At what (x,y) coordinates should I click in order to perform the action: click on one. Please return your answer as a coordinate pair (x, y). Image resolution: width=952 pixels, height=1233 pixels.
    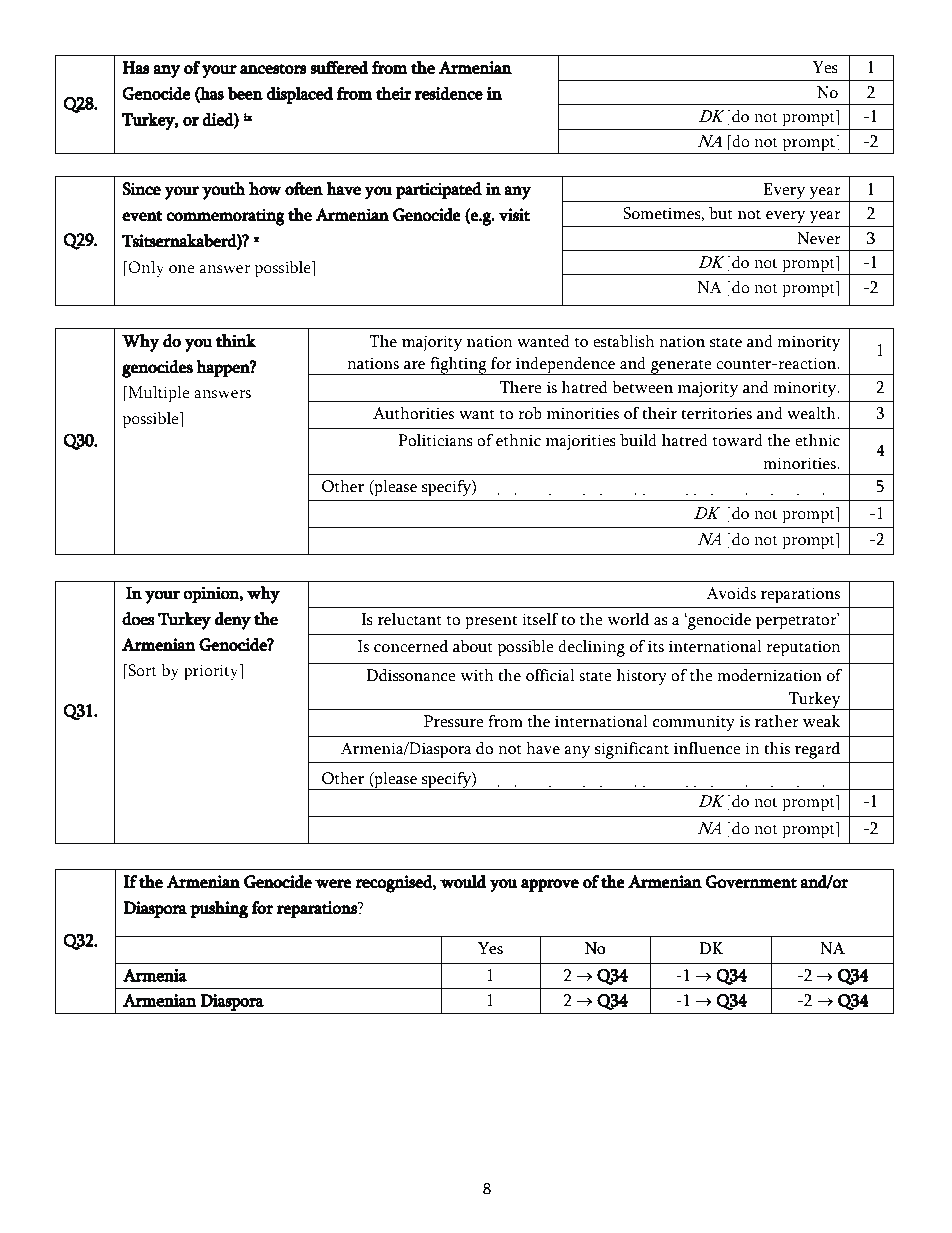
    Looking at the image, I should click on (182, 269).
